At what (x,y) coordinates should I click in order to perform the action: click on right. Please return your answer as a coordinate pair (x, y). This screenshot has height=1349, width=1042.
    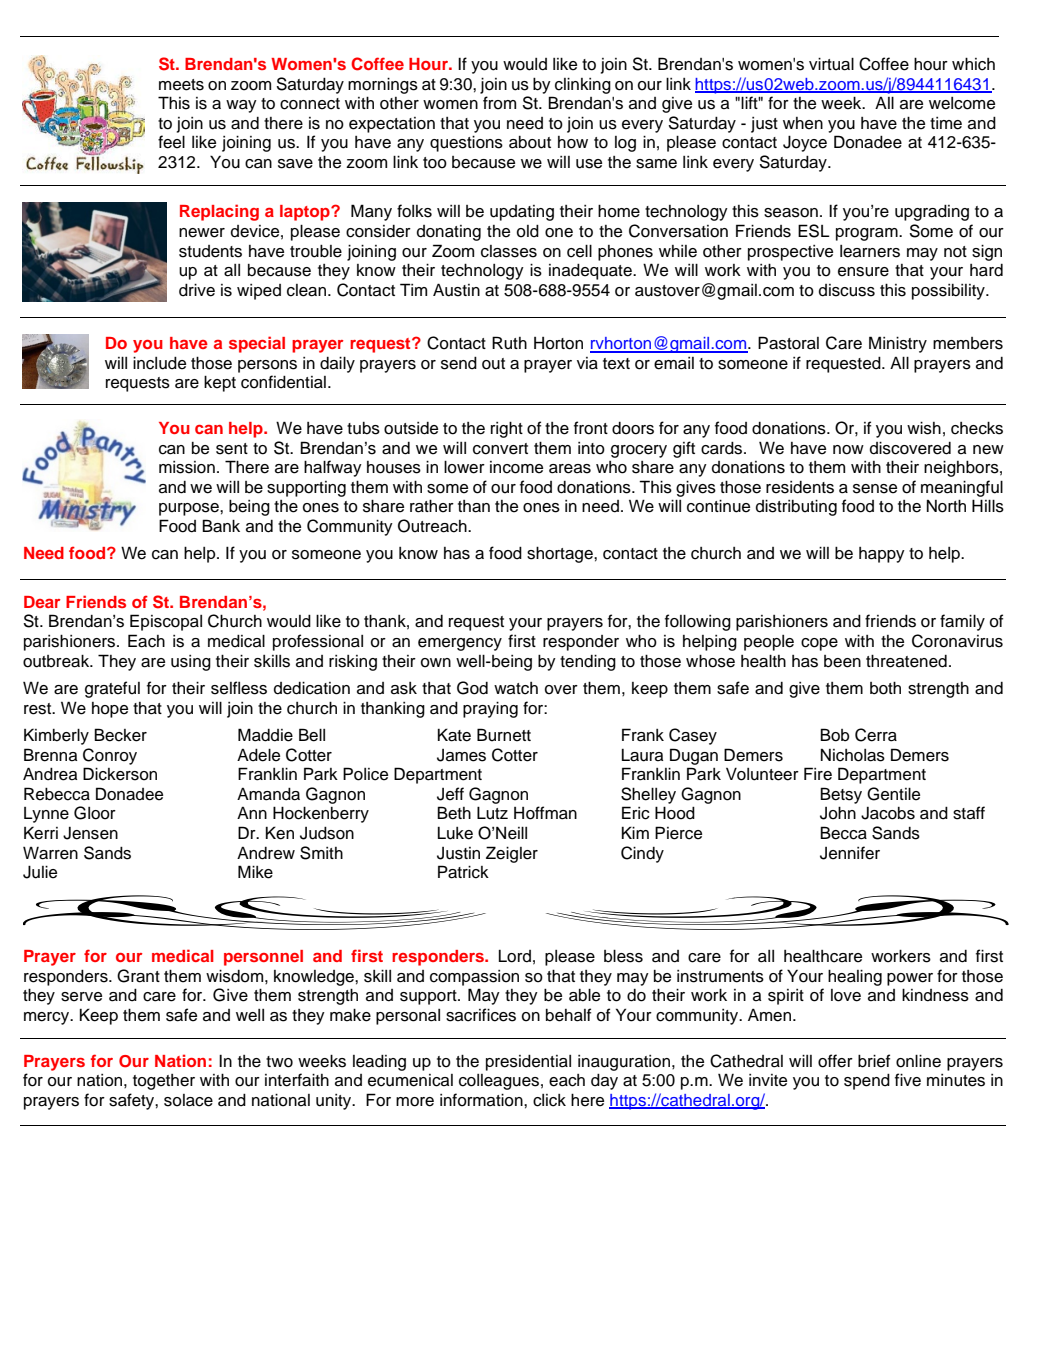
    Looking at the image, I should click on (507, 429).
